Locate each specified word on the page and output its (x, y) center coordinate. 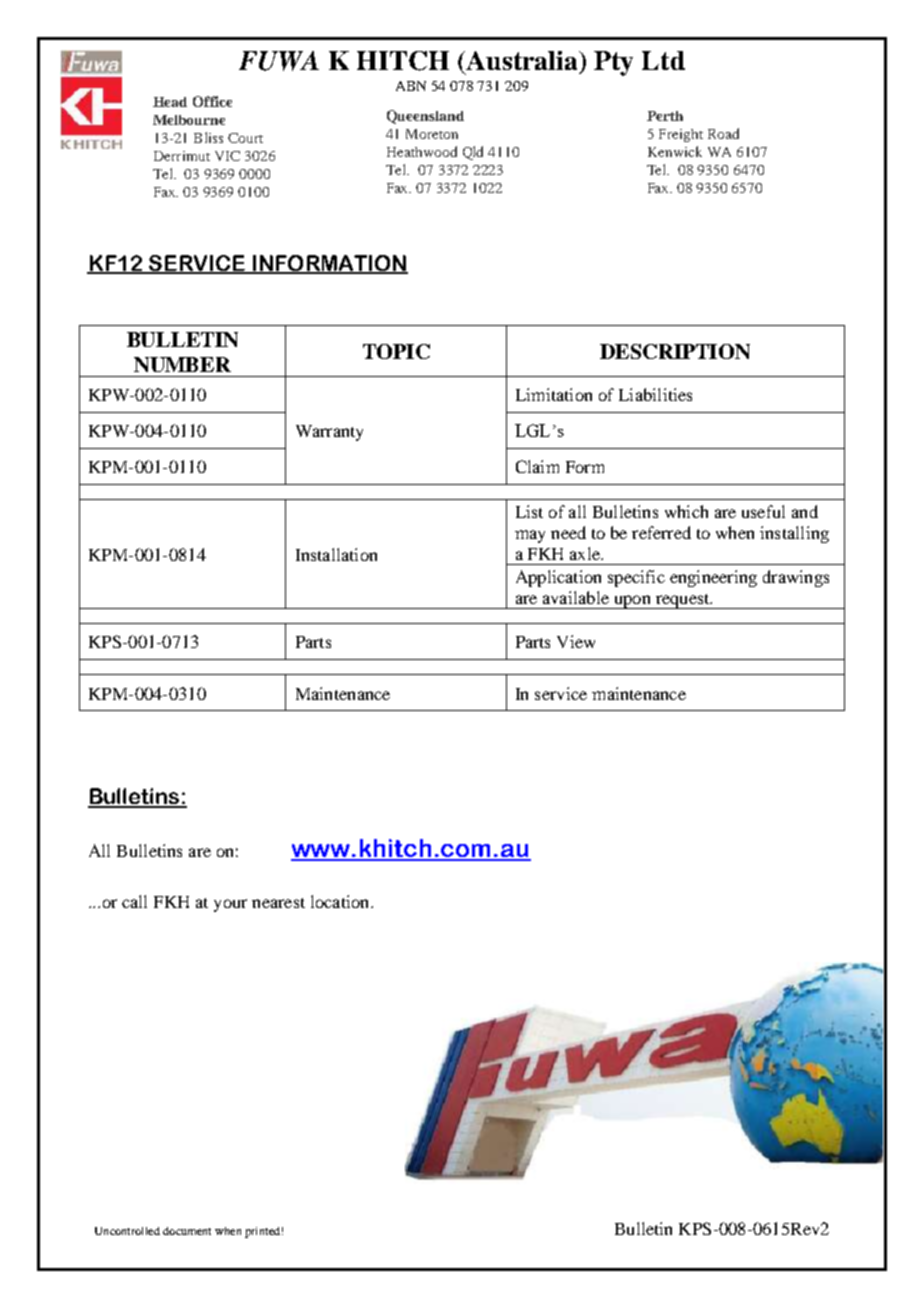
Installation (336, 554)
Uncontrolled (127, 1231)
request (682, 601)
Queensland (425, 117)
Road (723, 133)
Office (212, 101)
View (576, 641)
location (341, 901)
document (187, 1231)
